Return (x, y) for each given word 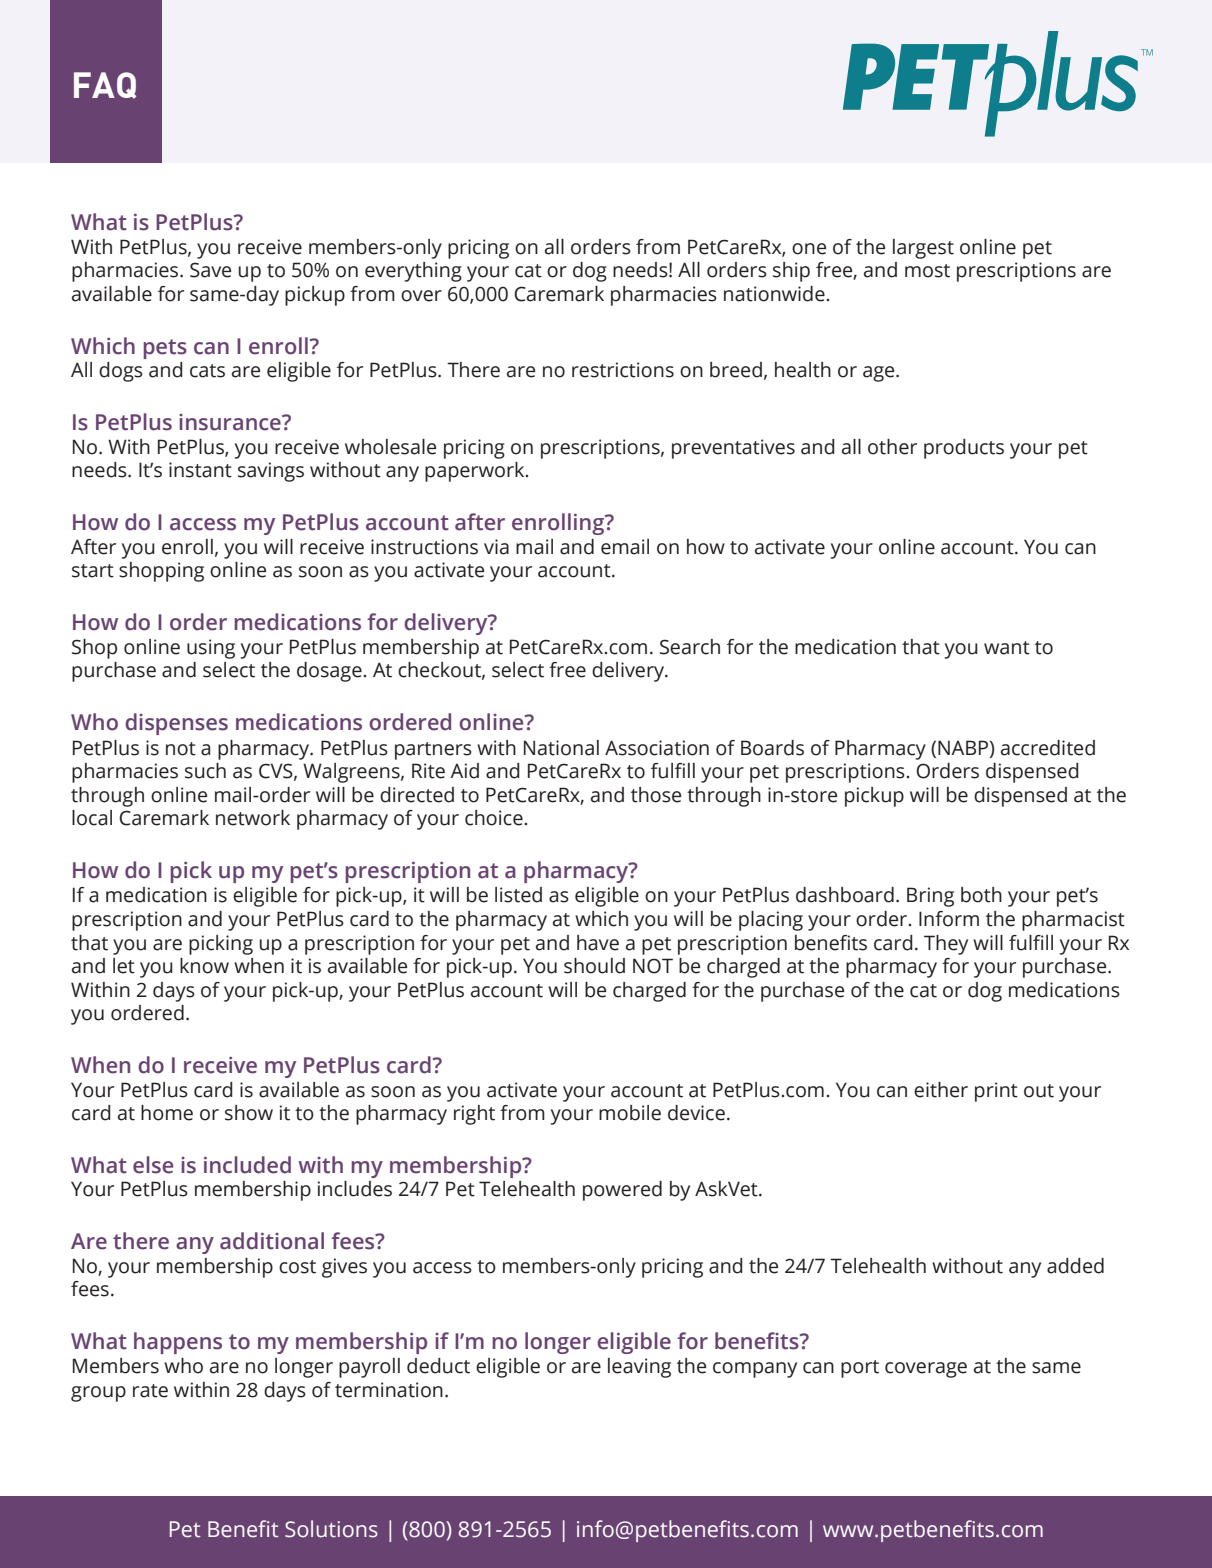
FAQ (105, 85)
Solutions (331, 1529)
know (204, 966)
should (594, 966)
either (941, 1090)
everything (413, 272)
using (211, 649)
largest (923, 249)
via (496, 547)
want (1007, 648)
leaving (639, 1368)
